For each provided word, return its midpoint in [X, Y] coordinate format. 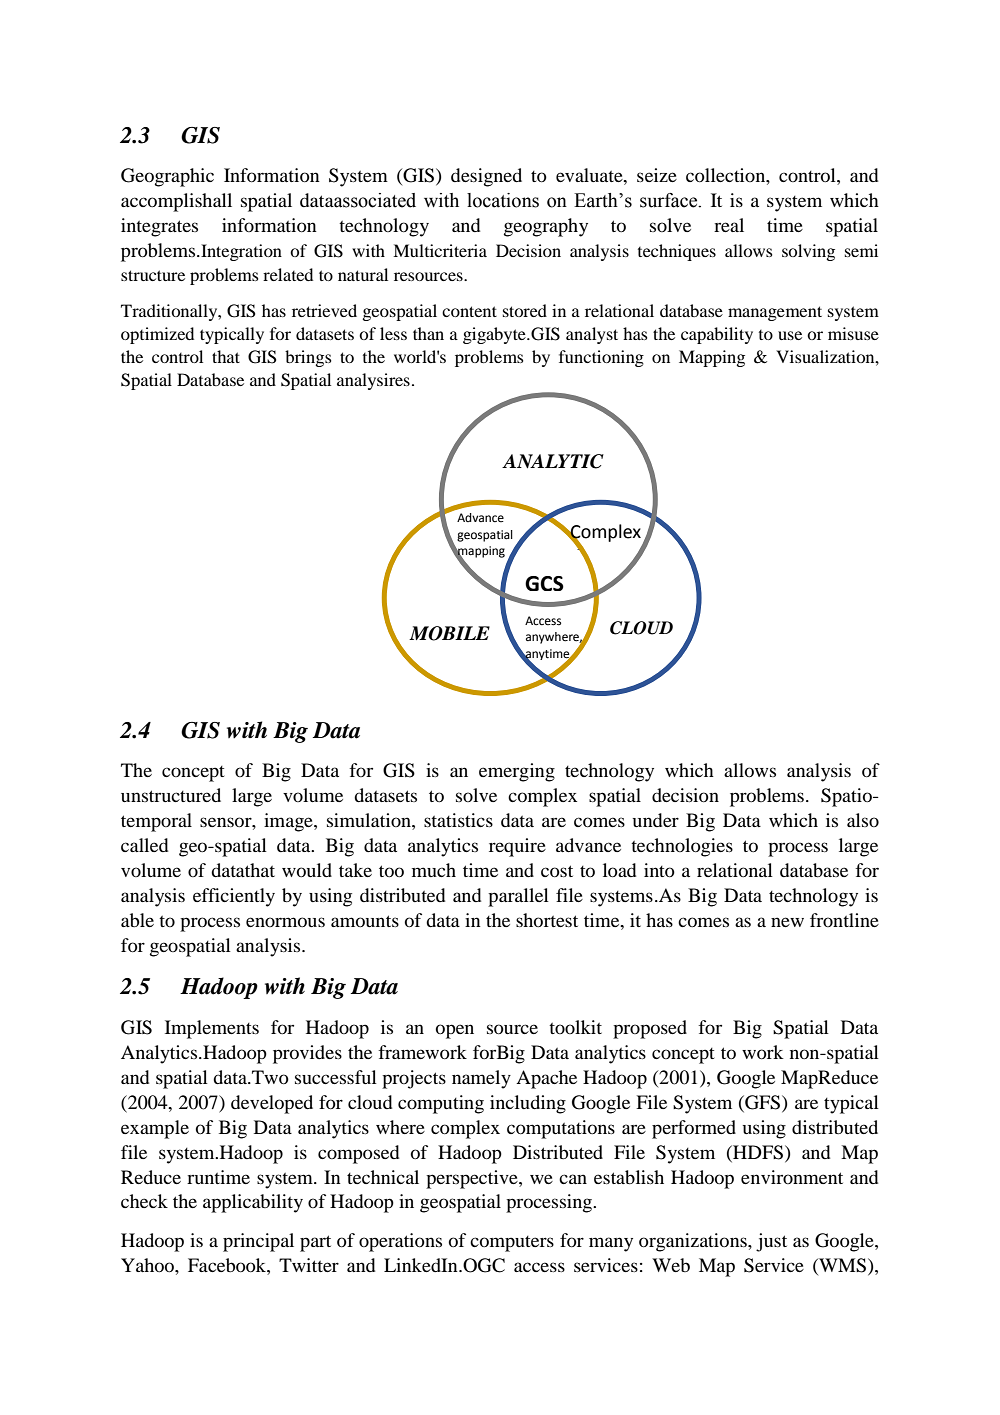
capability [717, 335]
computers [512, 1244]
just [771, 1242]
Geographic [167, 177]
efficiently [234, 897]
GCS [544, 583]
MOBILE [449, 633]
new [787, 922]
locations [503, 200]
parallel [518, 897]
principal [258, 1242]
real [729, 225]
